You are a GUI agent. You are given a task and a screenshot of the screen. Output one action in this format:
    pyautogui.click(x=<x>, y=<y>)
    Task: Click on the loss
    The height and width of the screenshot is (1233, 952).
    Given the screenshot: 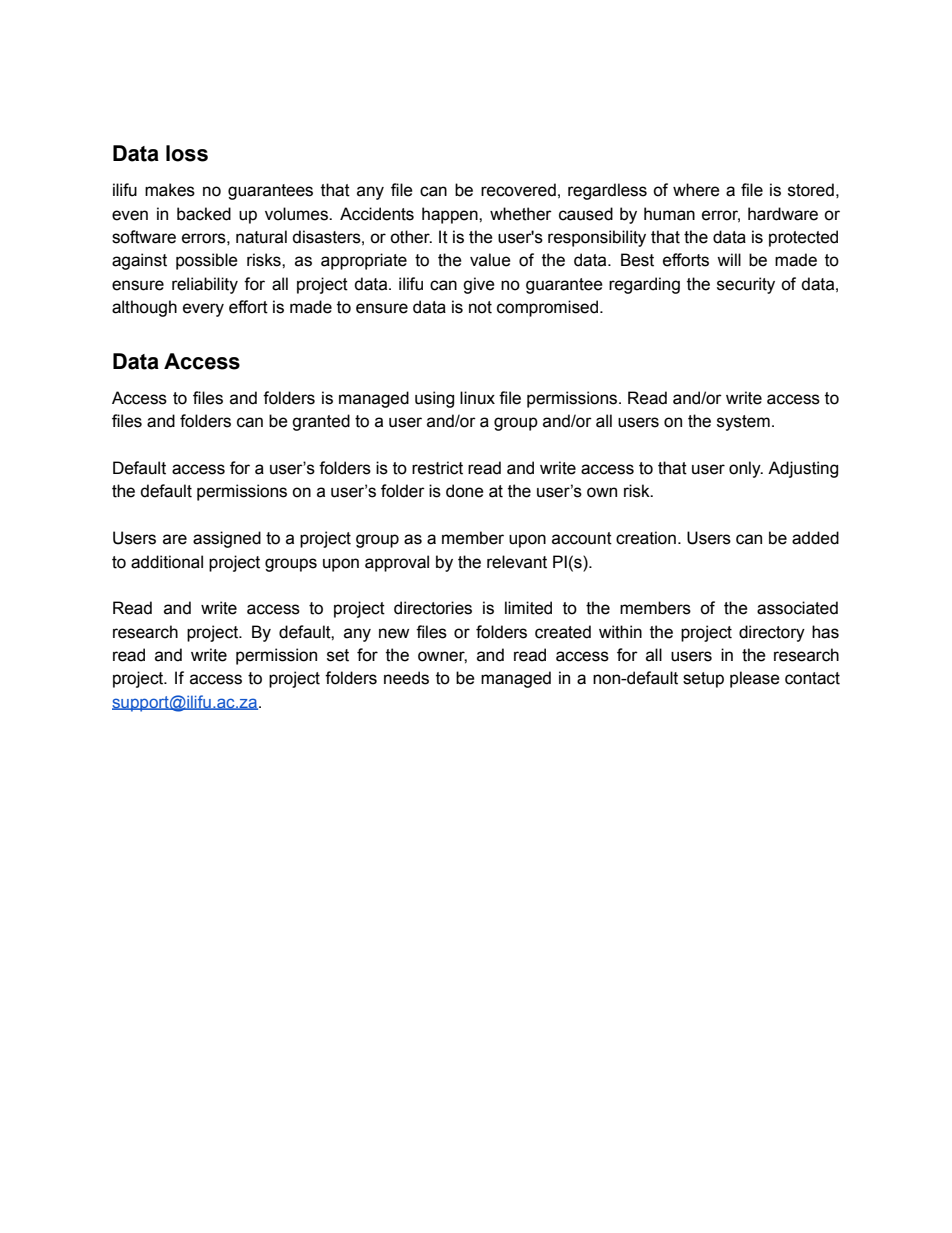 What is the action you would take?
    pyautogui.click(x=187, y=153)
